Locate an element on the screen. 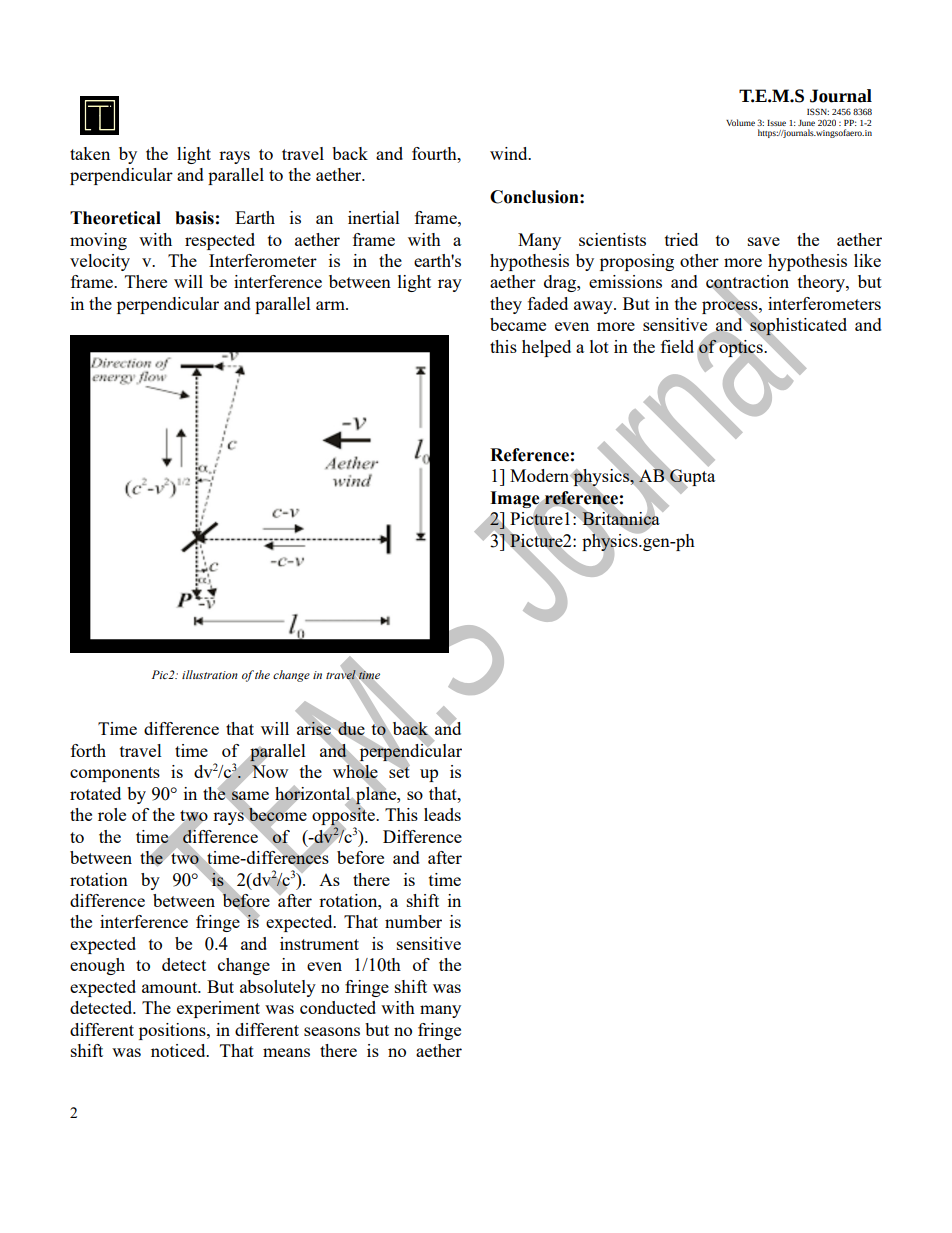 Image resolution: width=952 pixels, height=1233 pixels. taken is located at coordinates (90, 153).
